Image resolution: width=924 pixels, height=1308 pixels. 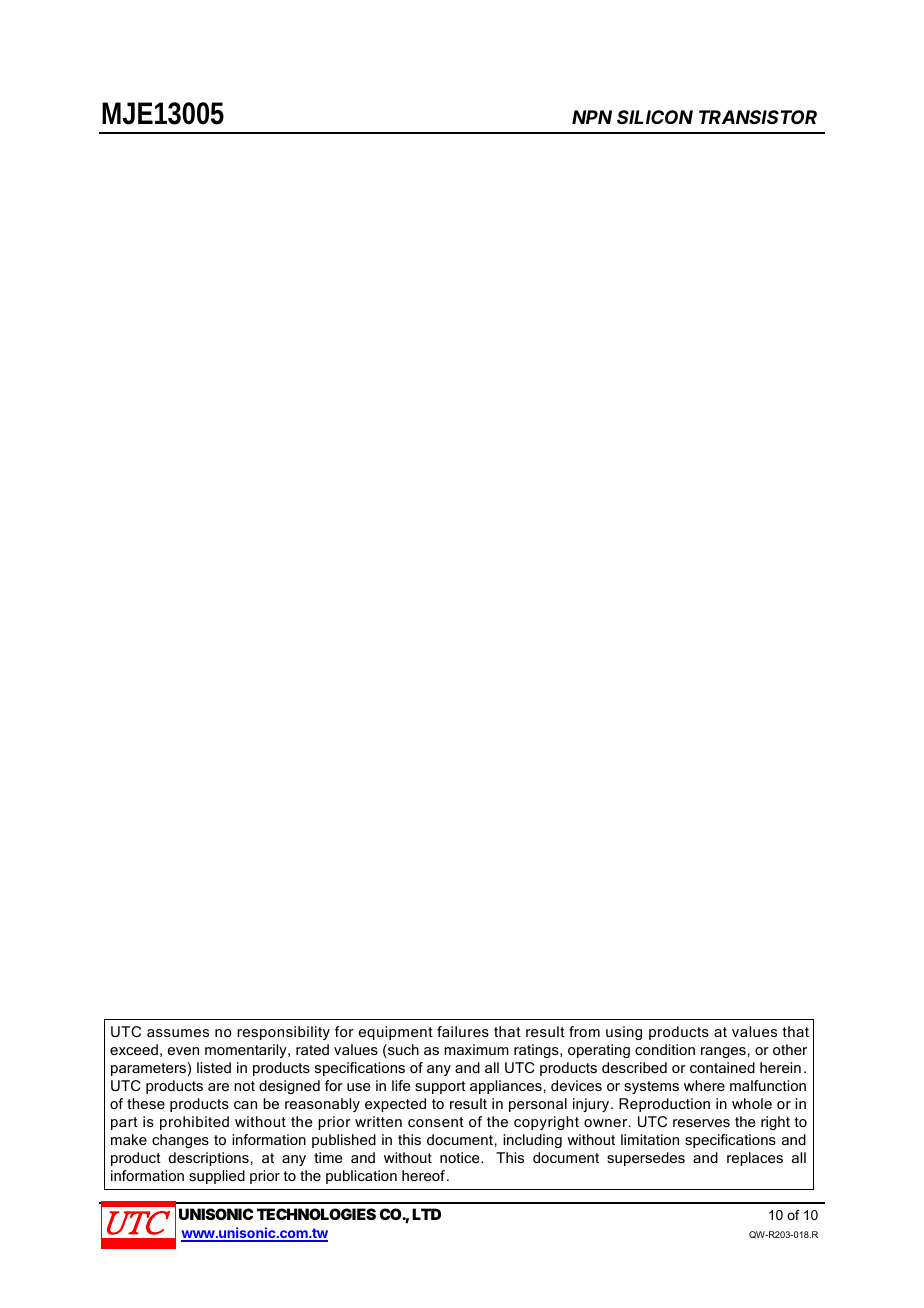 I want to click on from, so click(x=584, y=1031).
